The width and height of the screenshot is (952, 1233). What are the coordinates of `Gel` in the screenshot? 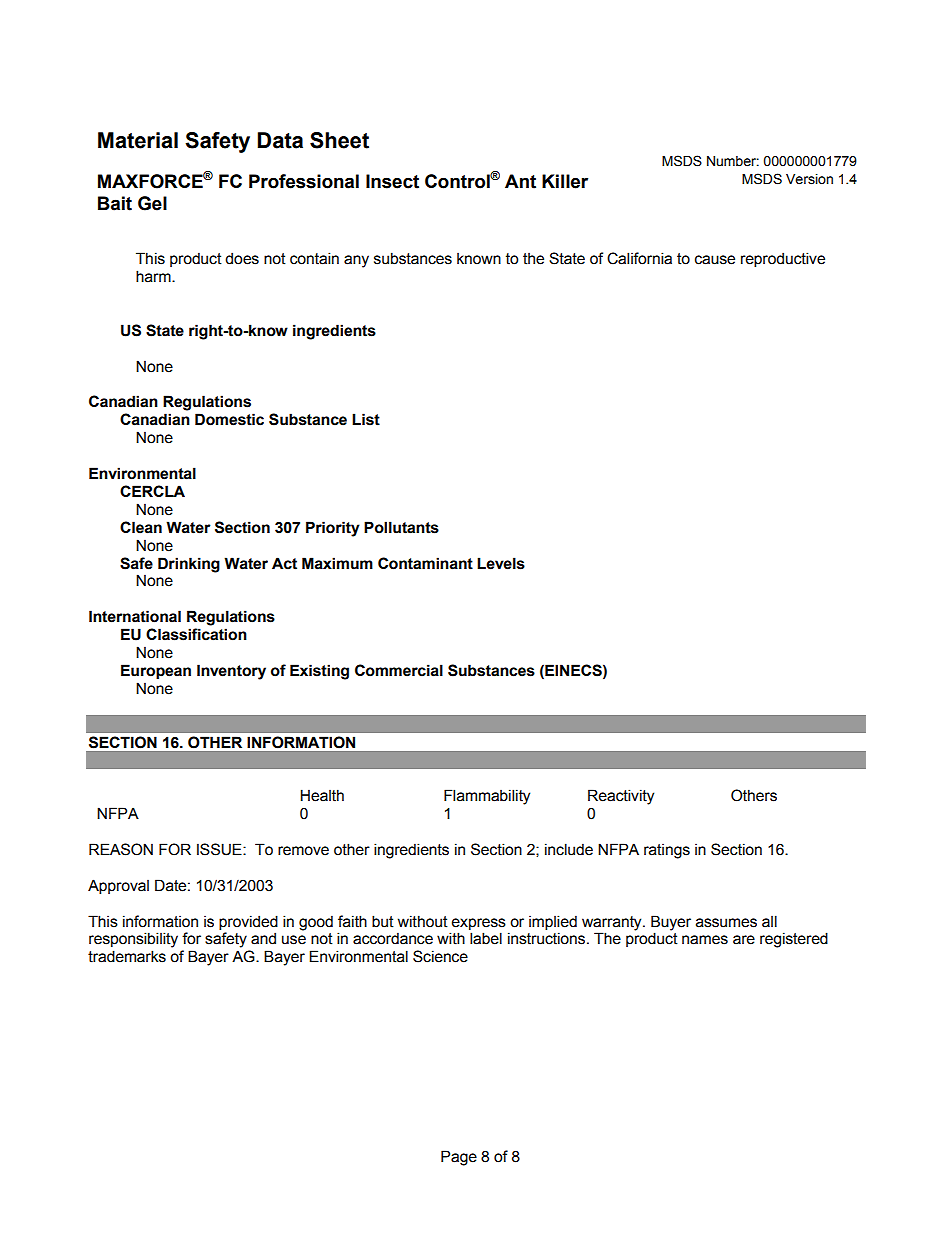 It's located at (152, 203).
